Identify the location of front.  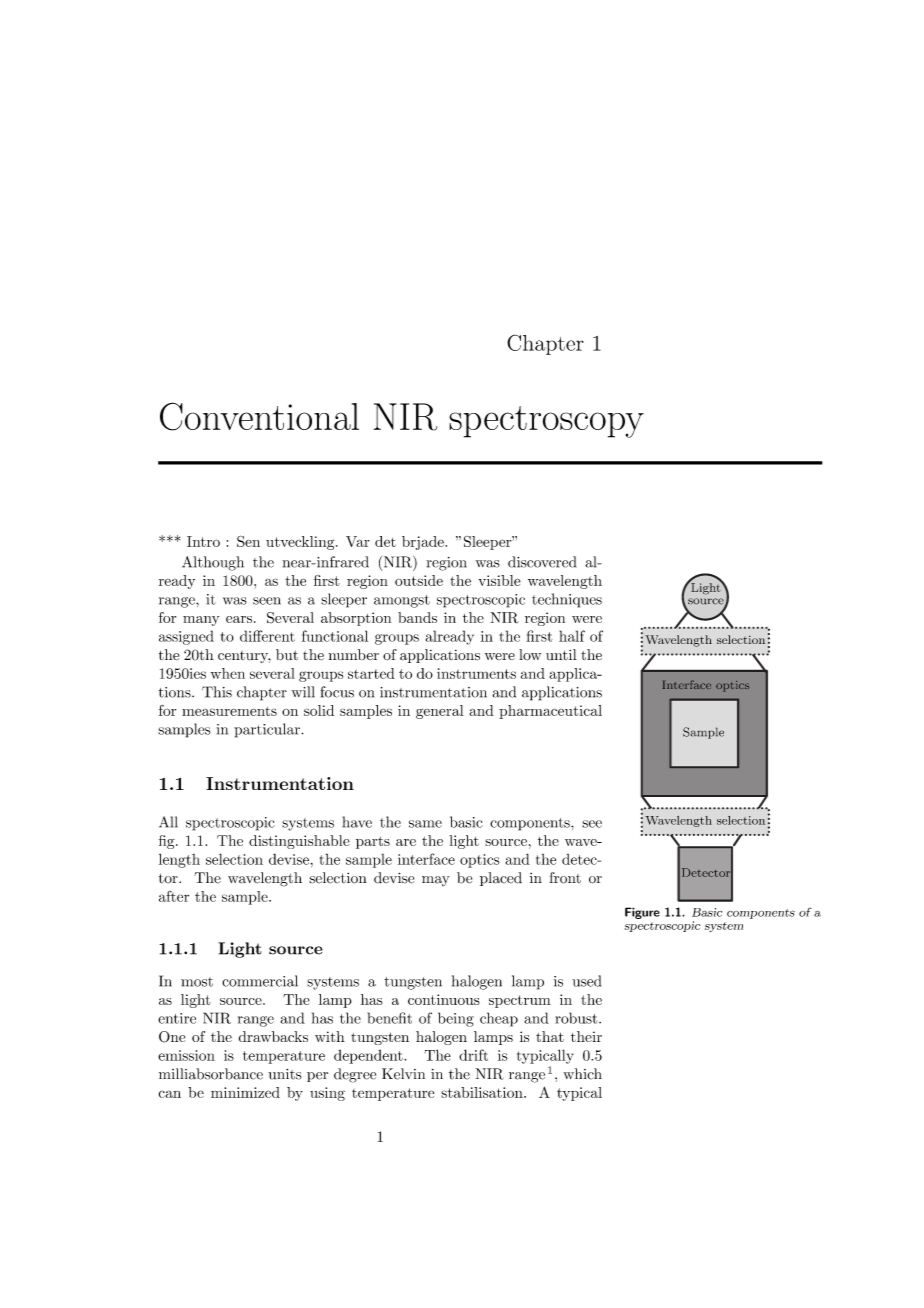
(565, 878).
